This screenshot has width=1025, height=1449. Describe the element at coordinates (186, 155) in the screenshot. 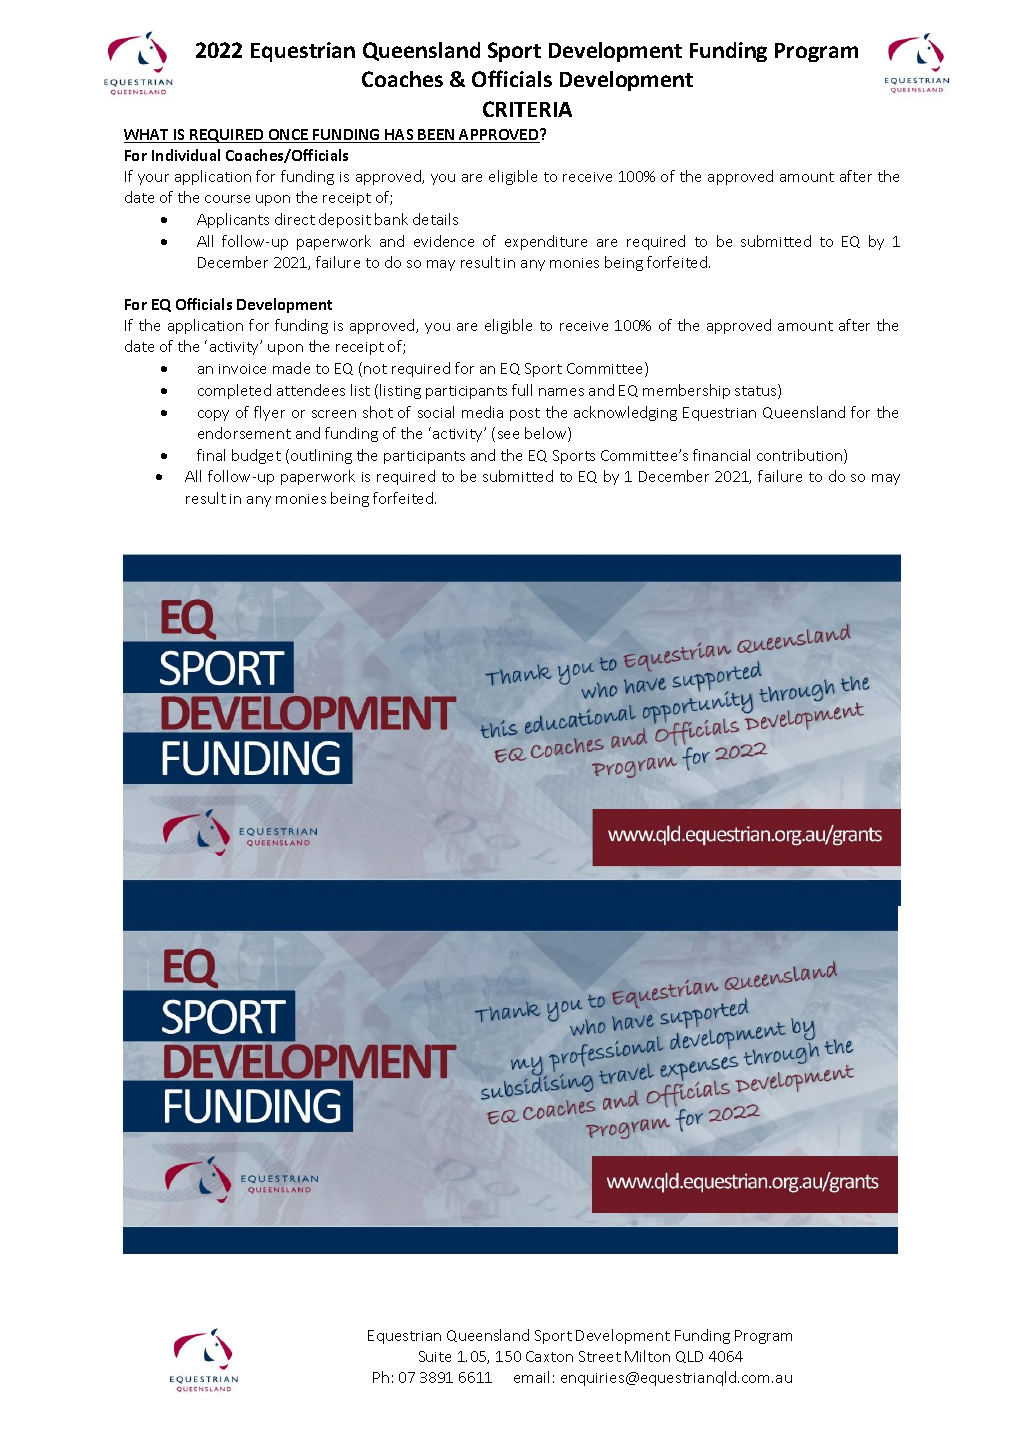

I see `Individual` at that location.
